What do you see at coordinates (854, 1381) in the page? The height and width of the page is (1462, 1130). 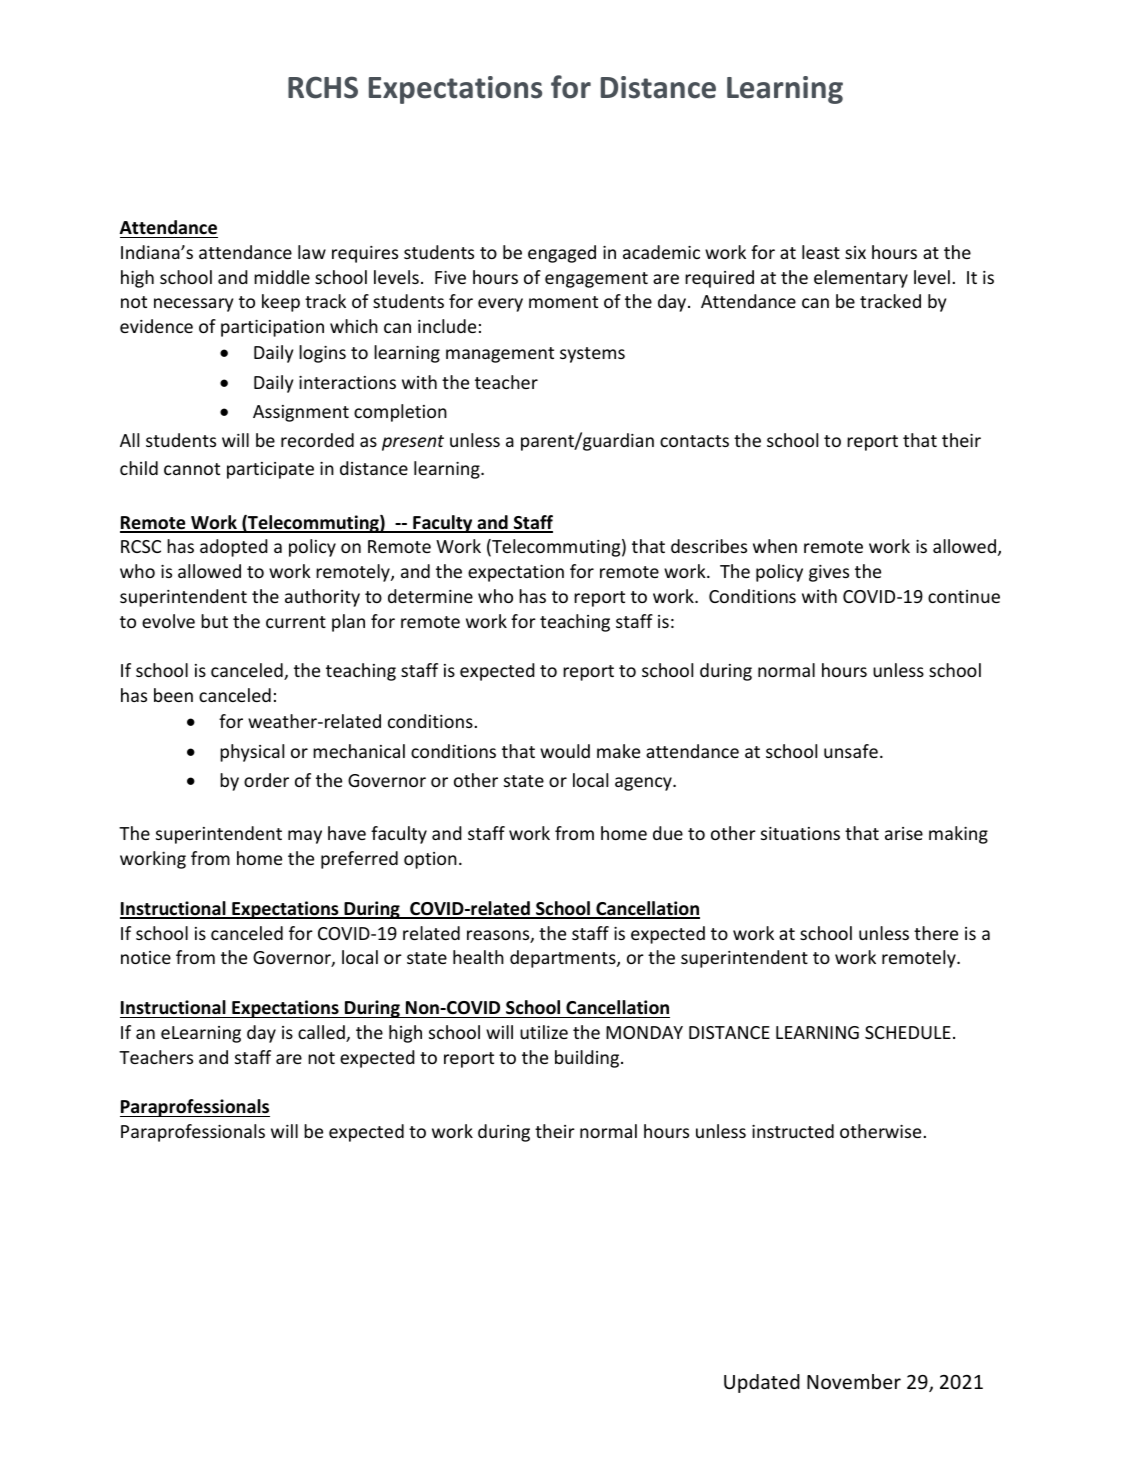 I see `November` at bounding box center [854, 1381].
